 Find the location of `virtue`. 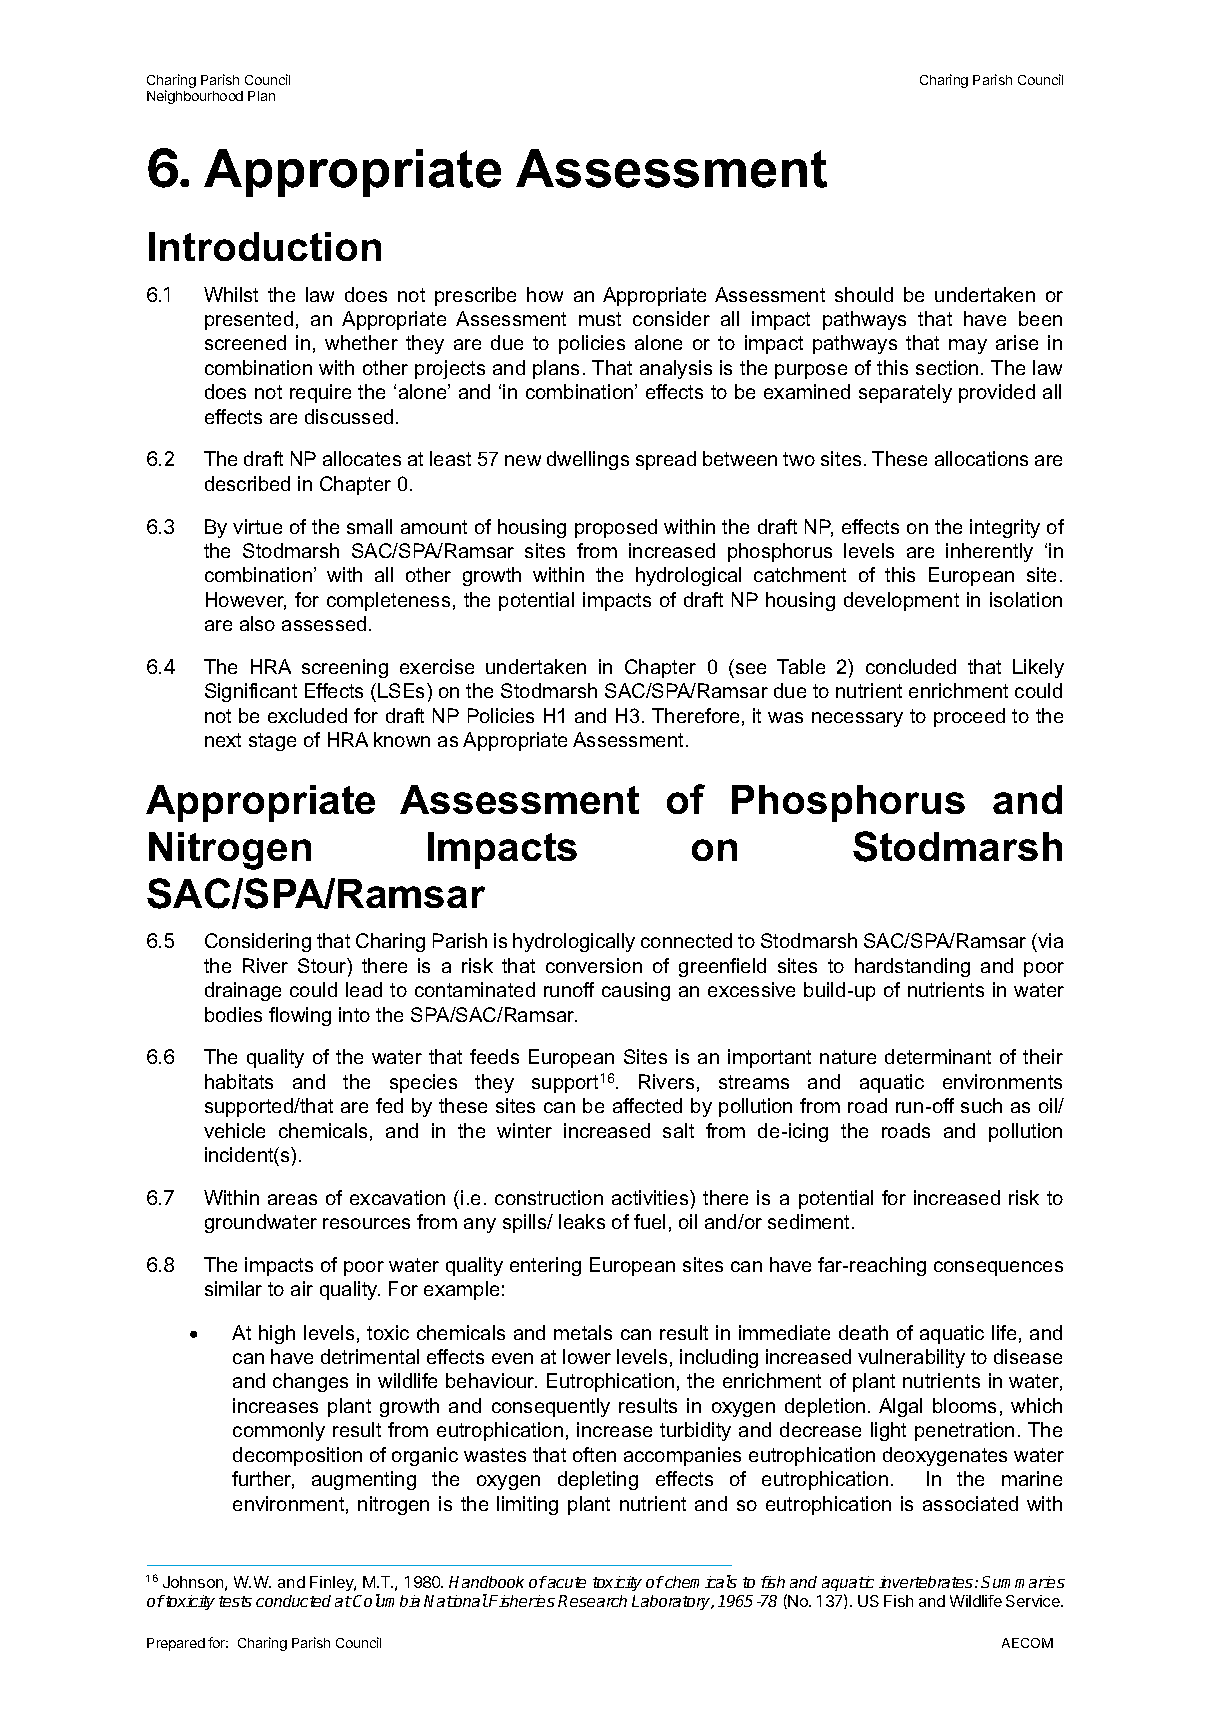

virtue is located at coordinates (257, 526).
